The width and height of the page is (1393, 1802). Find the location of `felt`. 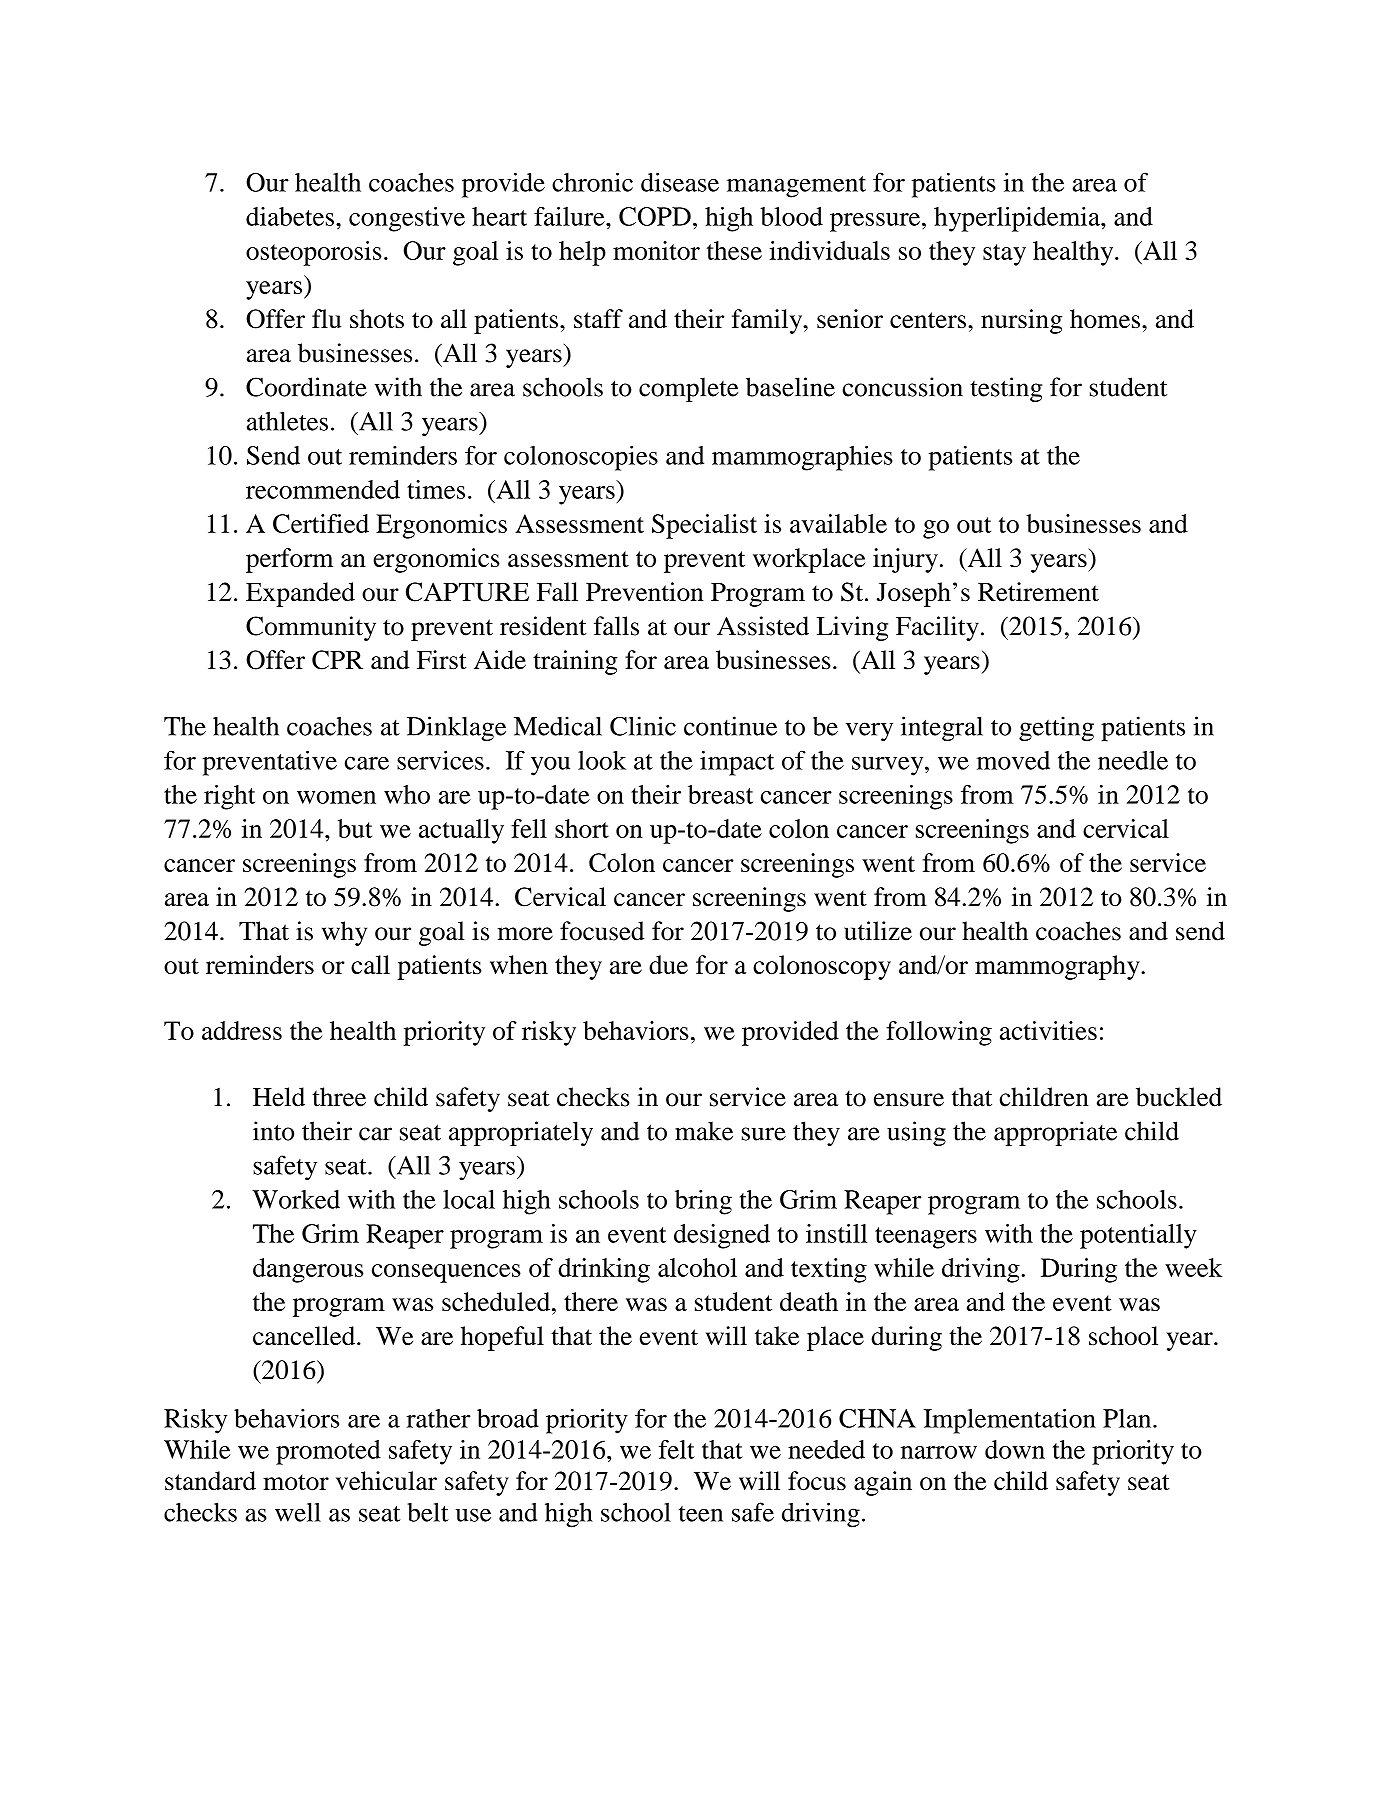

felt is located at coordinates (677, 1449).
